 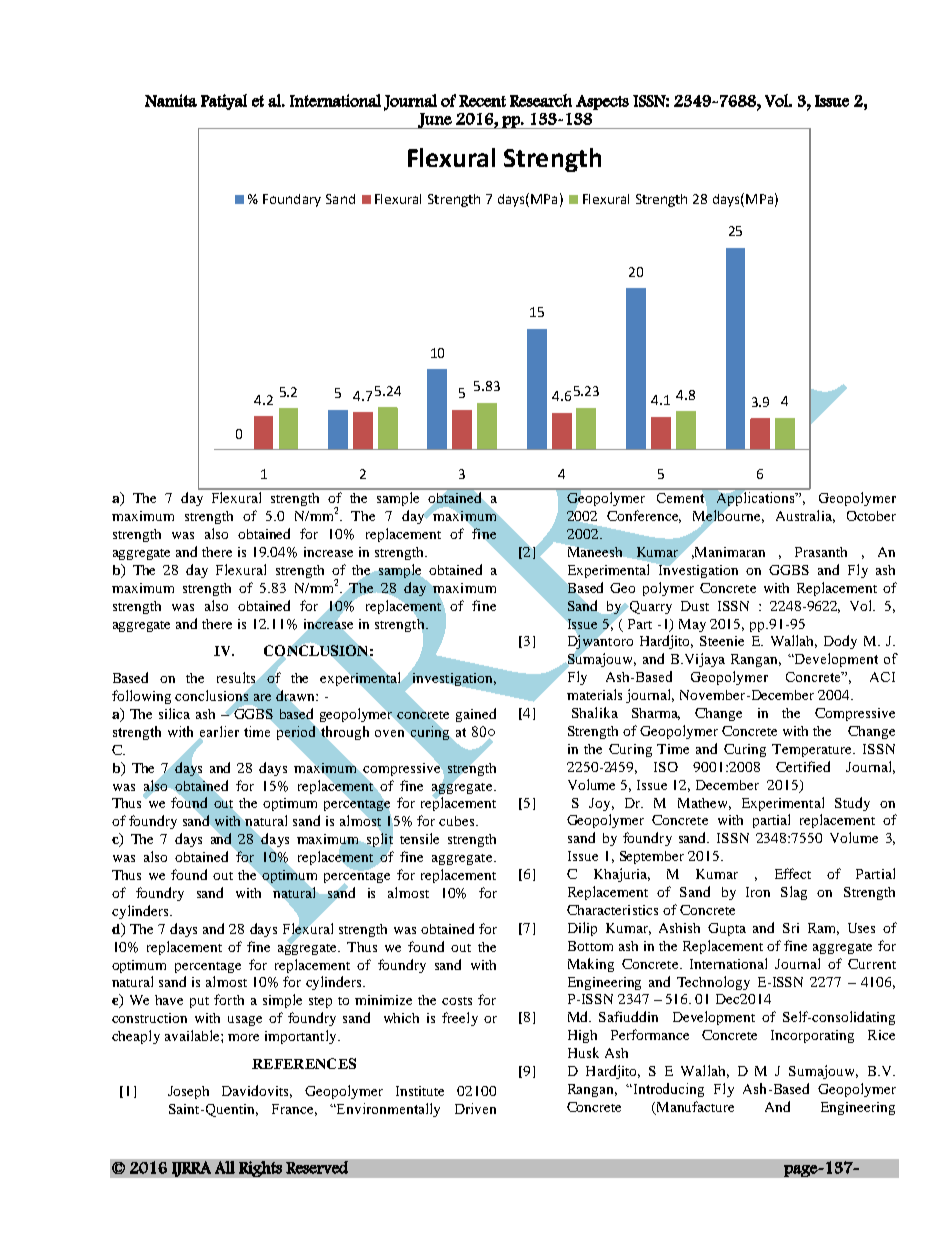 What do you see at coordinates (188, 1092) in the screenshot?
I see `Joseph` at bounding box center [188, 1092].
